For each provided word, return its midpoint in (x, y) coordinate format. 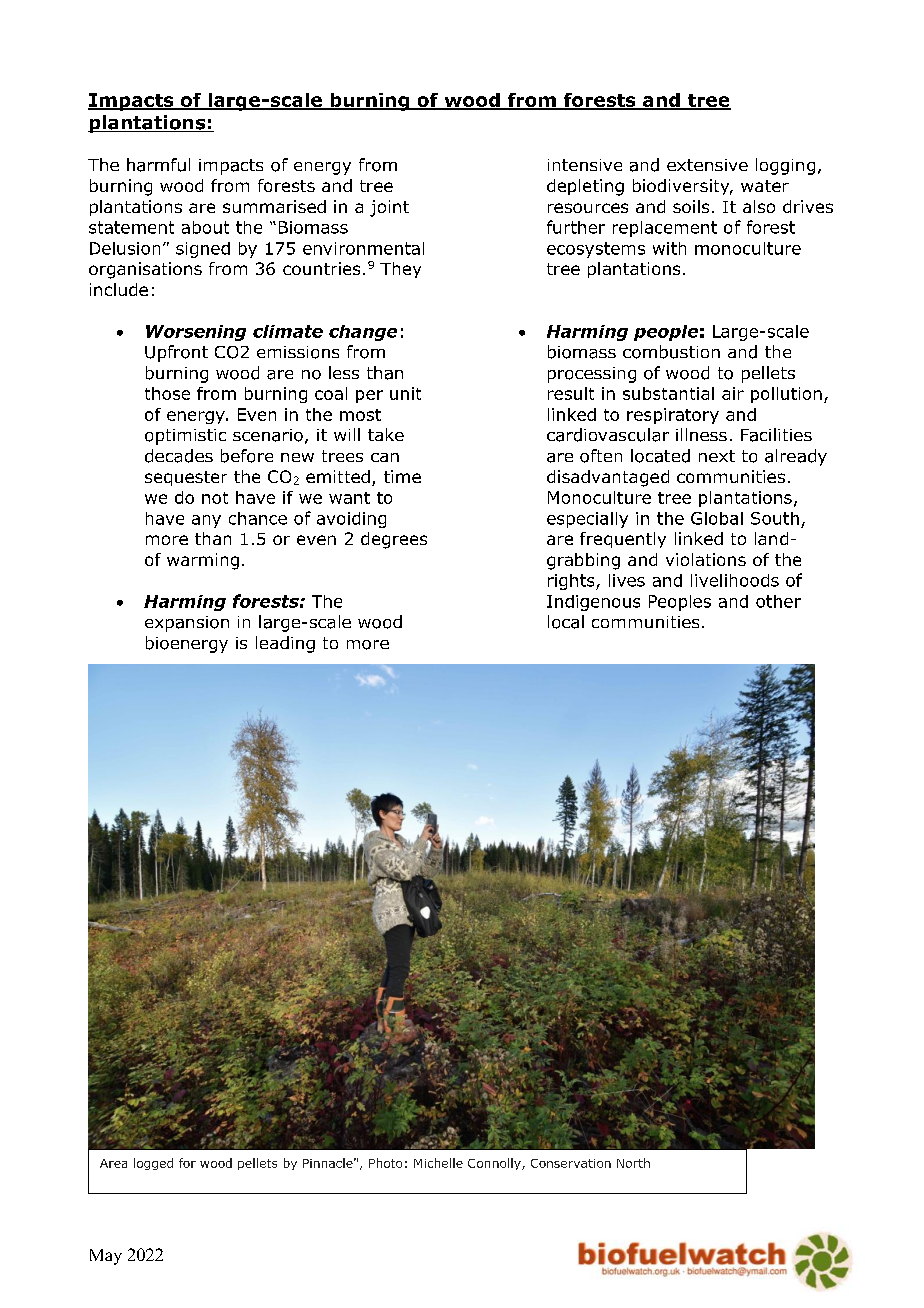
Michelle (438, 1163)
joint (389, 208)
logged (153, 1164)
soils (691, 206)
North (633, 1163)
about (205, 227)
